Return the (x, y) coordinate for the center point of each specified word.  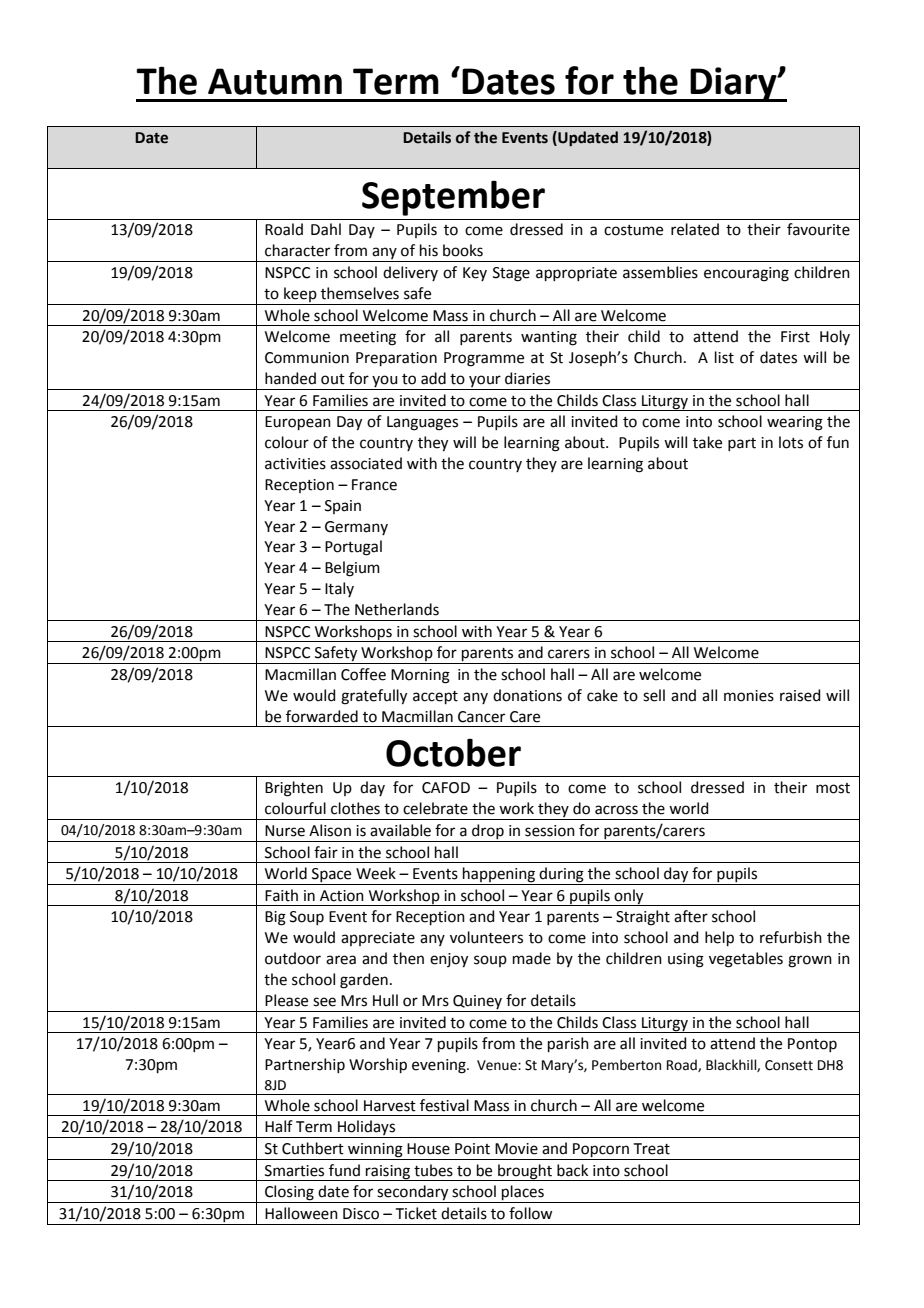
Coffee (363, 674)
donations (527, 695)
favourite (818, 229)
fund (344, 1170)
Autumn (275, 81)
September (453, 198)
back (572, 1170)
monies (749, 696)
